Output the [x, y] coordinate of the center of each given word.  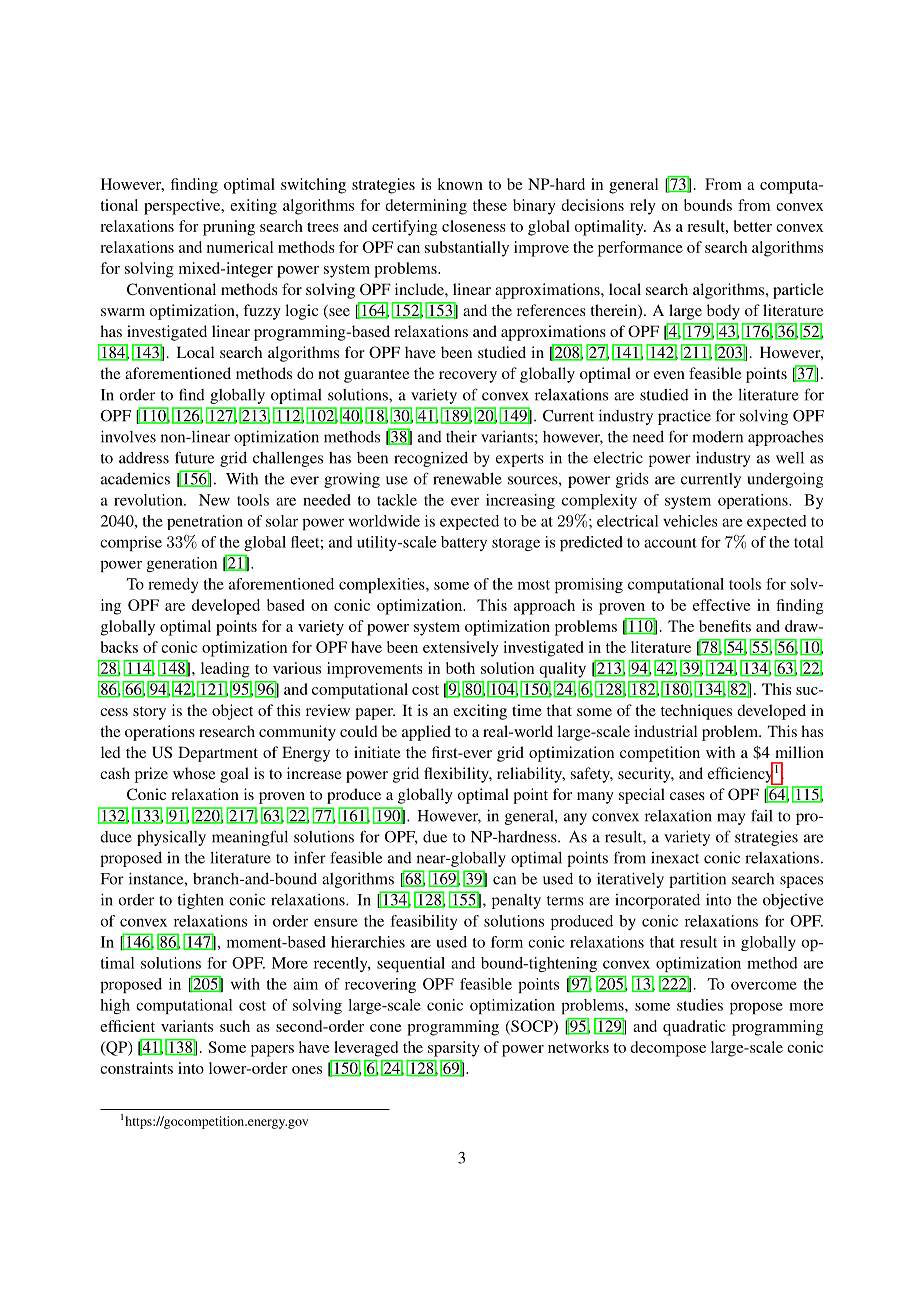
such [235, 1026]
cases [687, 796]
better [753, 226]
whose [194, 773]
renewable [467, 479]
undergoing [785, 480]
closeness [473, 226]
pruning [229, 228]
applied [426, 733]
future [194, 457]
